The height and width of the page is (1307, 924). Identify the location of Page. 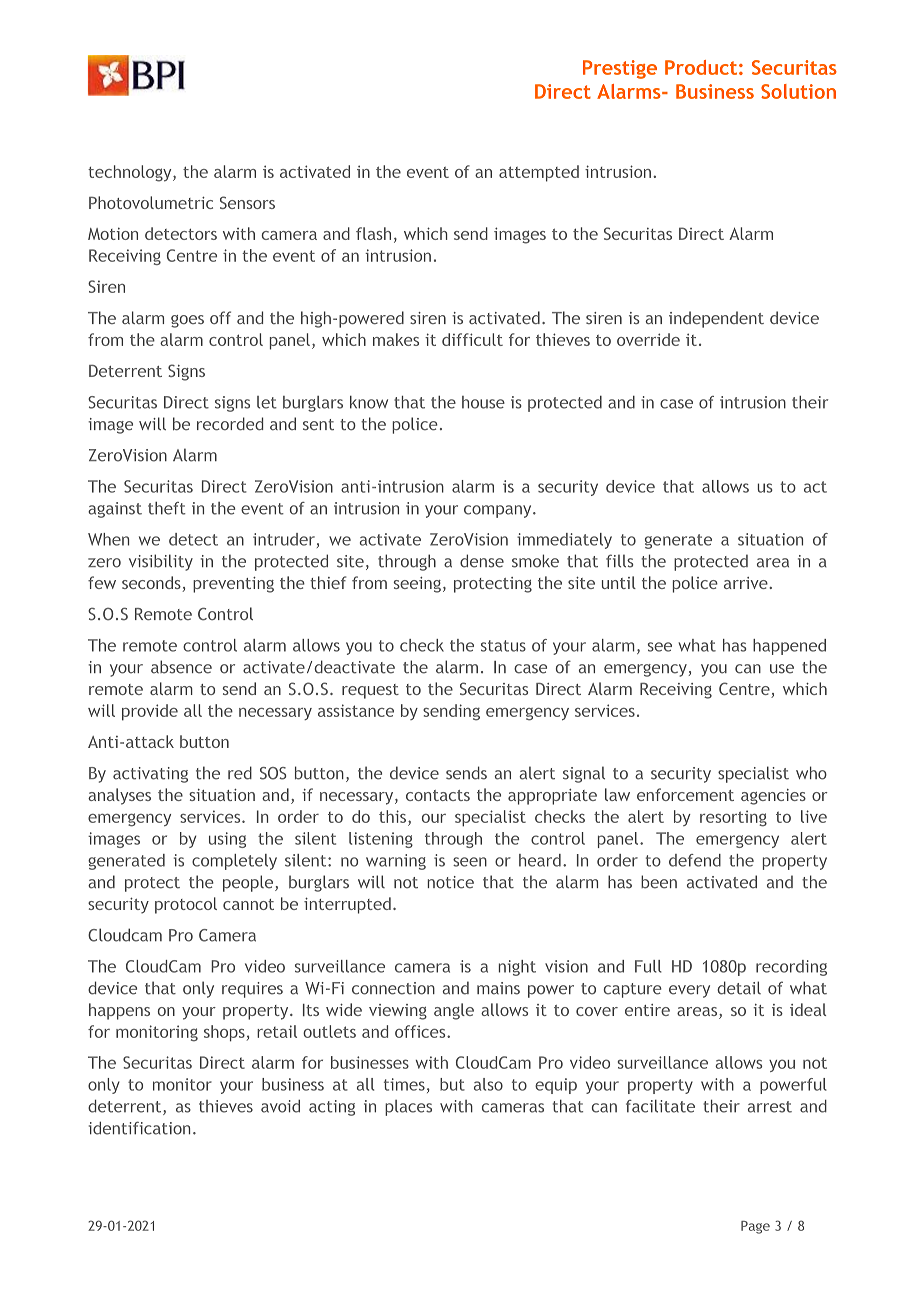
(755, 1227).
